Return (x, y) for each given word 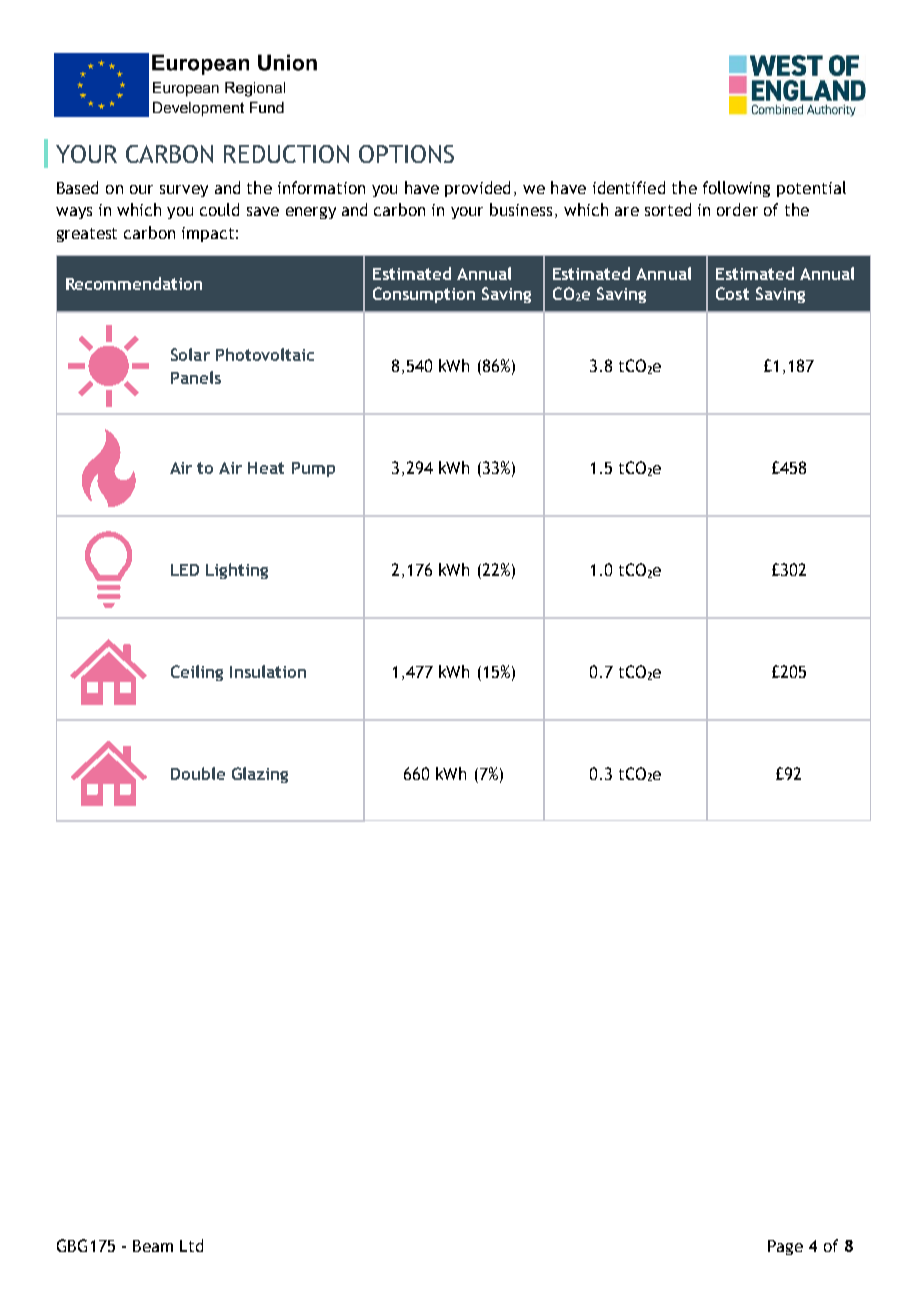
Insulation (268, 671)
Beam (153, 1246)
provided (477, 189)
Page (785, 1247)
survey (184, 191)
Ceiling (197, 673)
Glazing (260, 775)
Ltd (191, 1245)
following (736, 189)
